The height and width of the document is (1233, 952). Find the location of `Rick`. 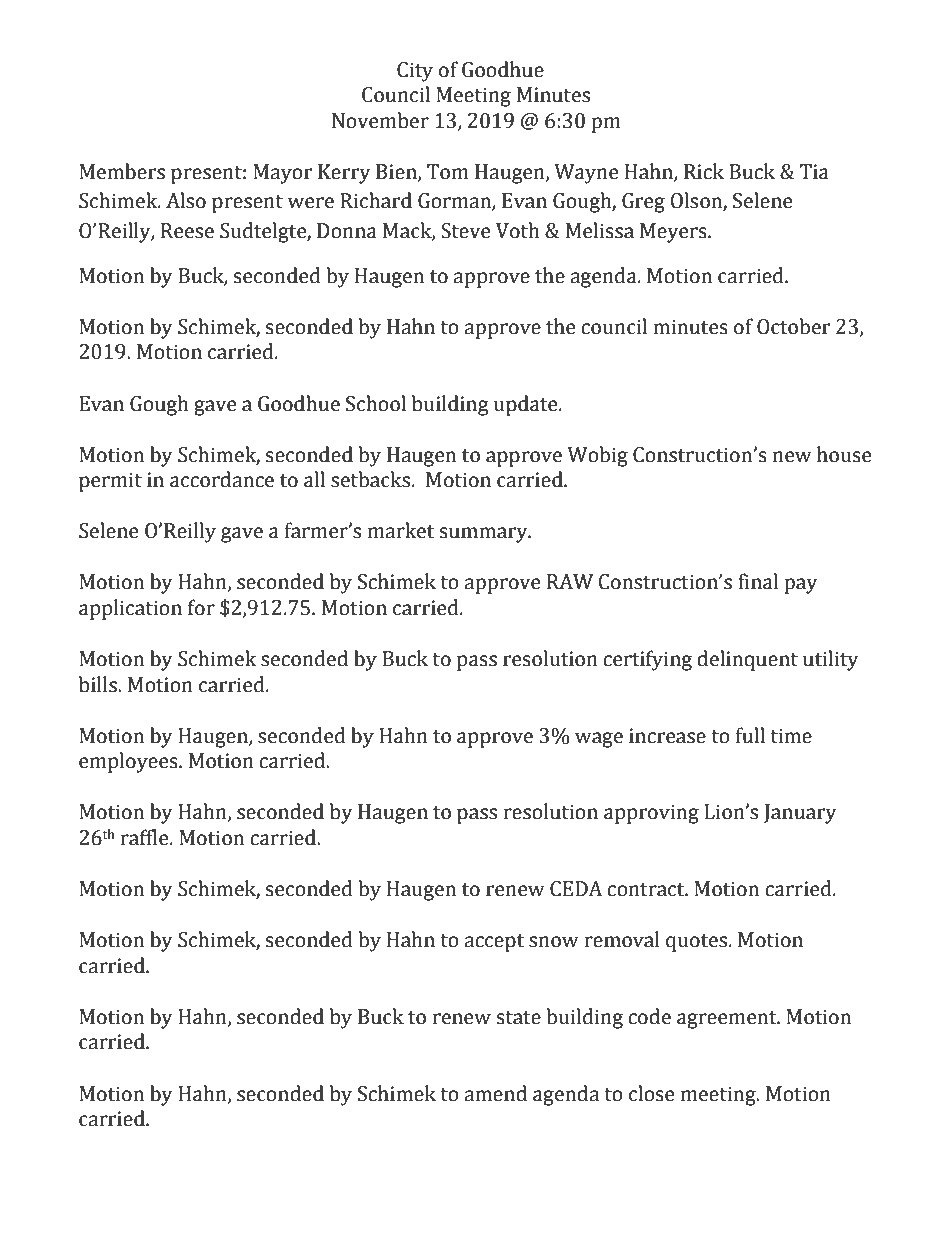

Rick is located at coordinates (704, 171).
